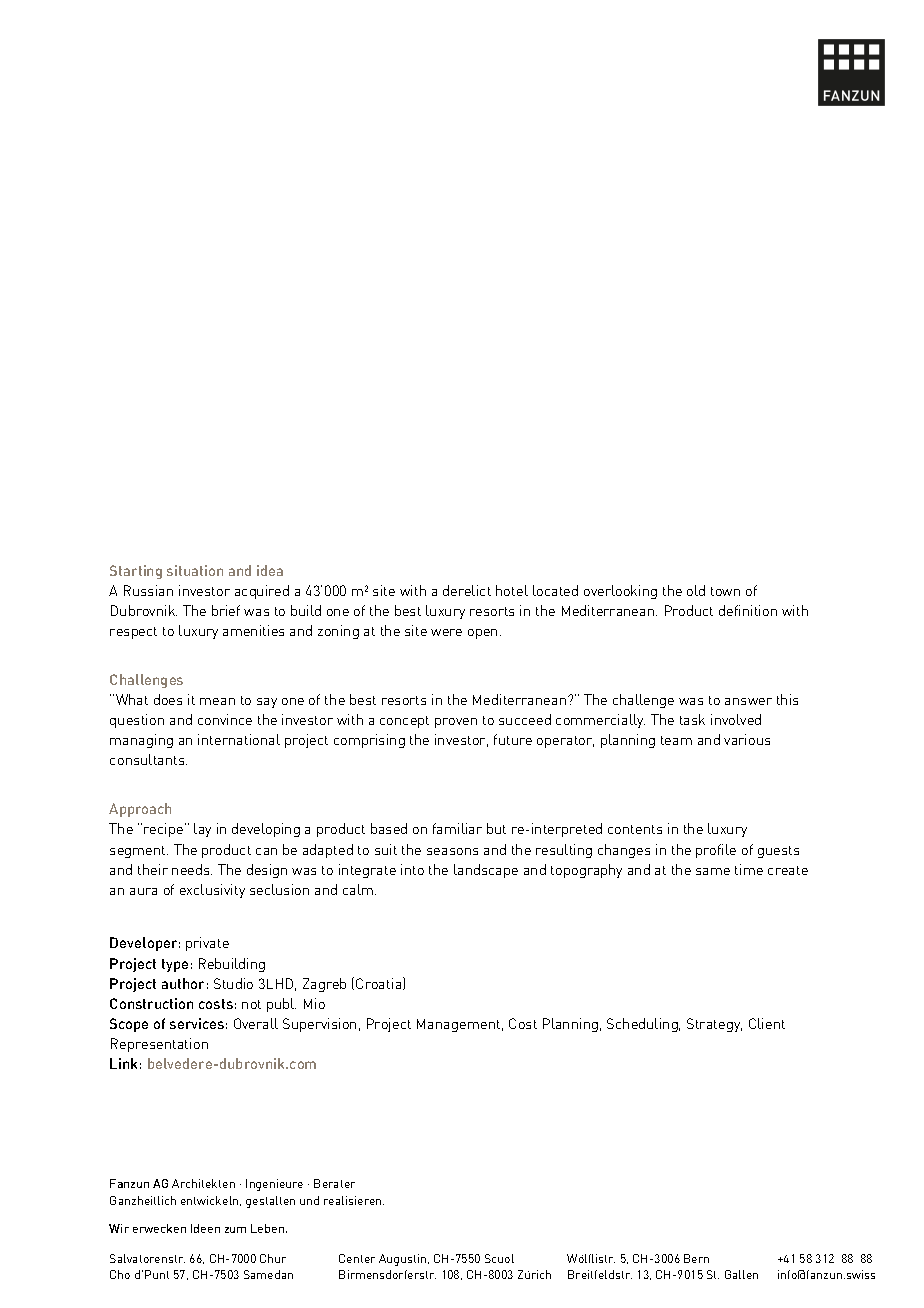  Describe the element at coordinates (460, 1025) in the screenshot. I see `Management` at that location.
